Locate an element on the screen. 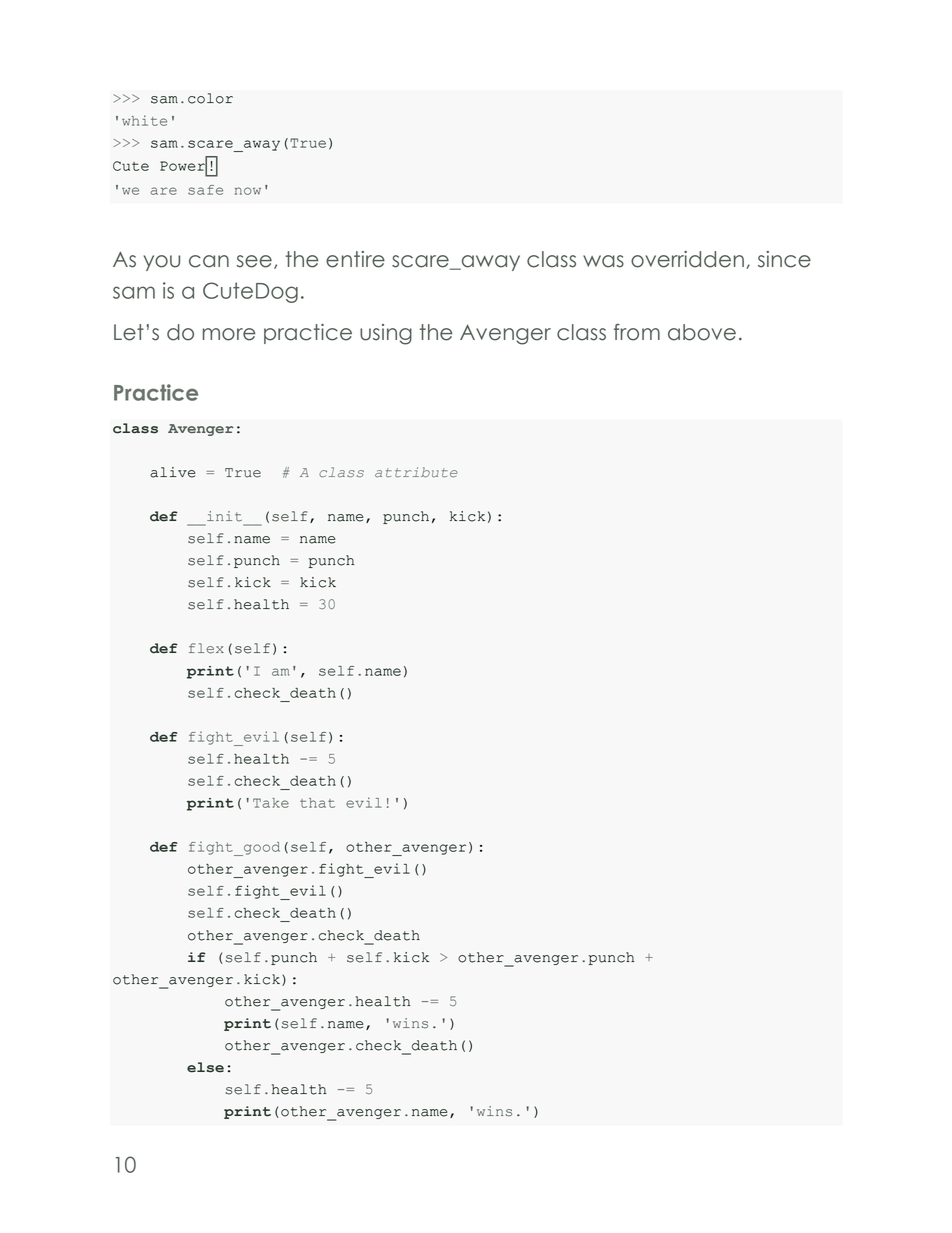  was is located at coordinates (603, 261).
